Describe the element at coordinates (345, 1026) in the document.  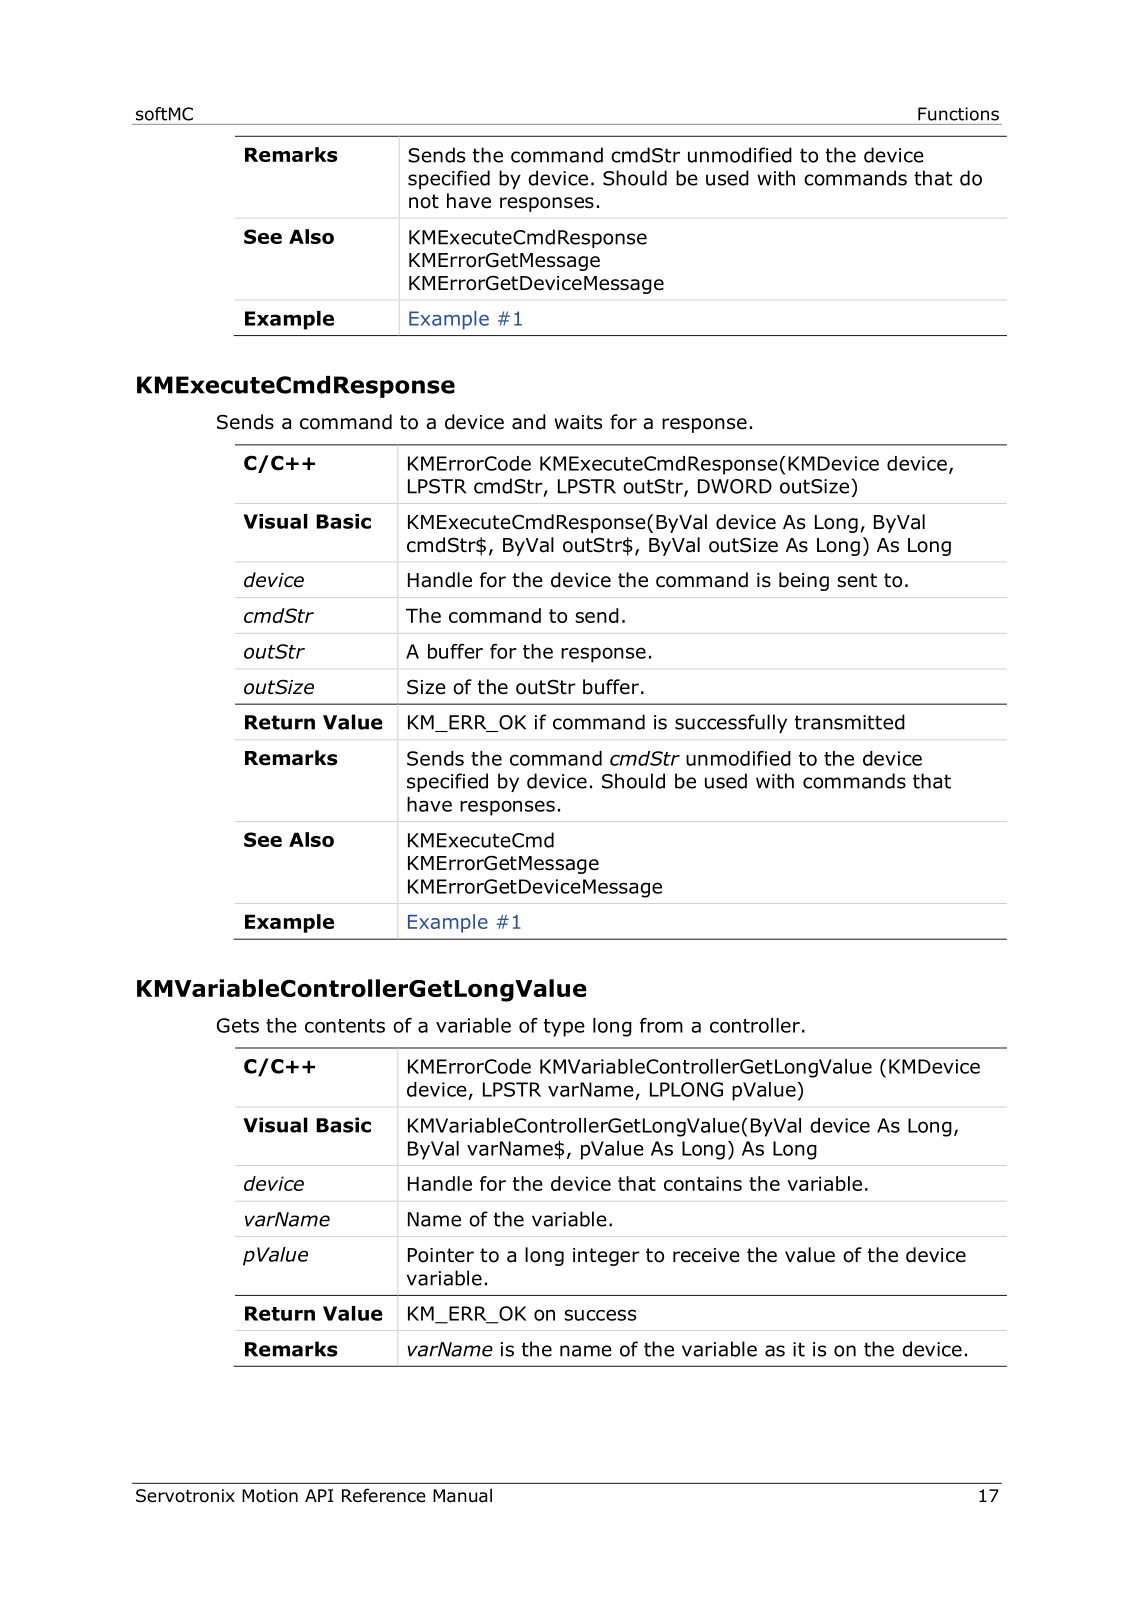
I see `contents` at that location.
